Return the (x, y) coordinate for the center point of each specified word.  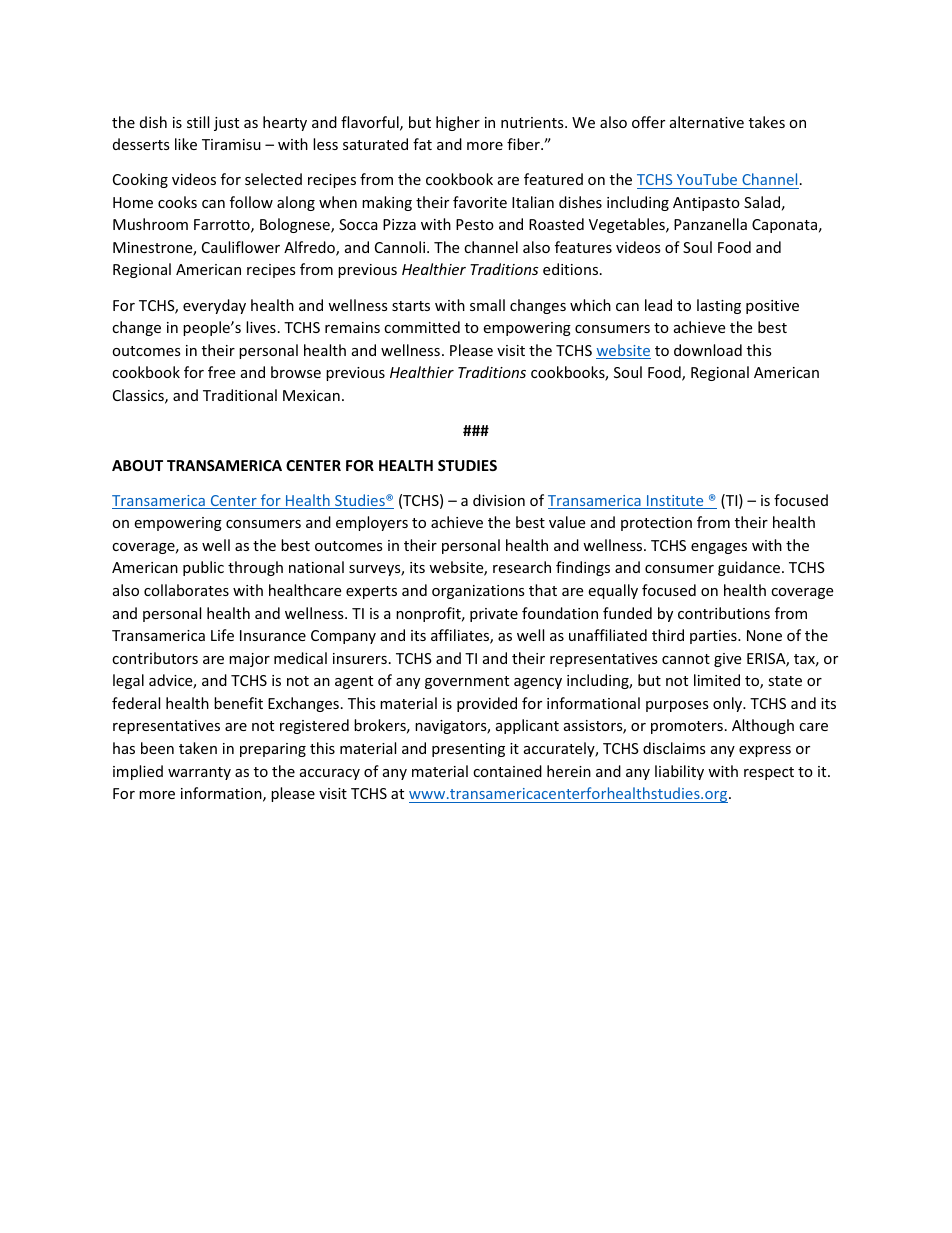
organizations (478, 592)
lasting (719, 306)
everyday (214, 306)
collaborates (186, 590)
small (487, 305)
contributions (724, 613)
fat (422, 144)
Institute (675, 502)
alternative (707, 122)
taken (198, 748)
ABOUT (137, 465)
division (499, 500)
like (186, 144)
